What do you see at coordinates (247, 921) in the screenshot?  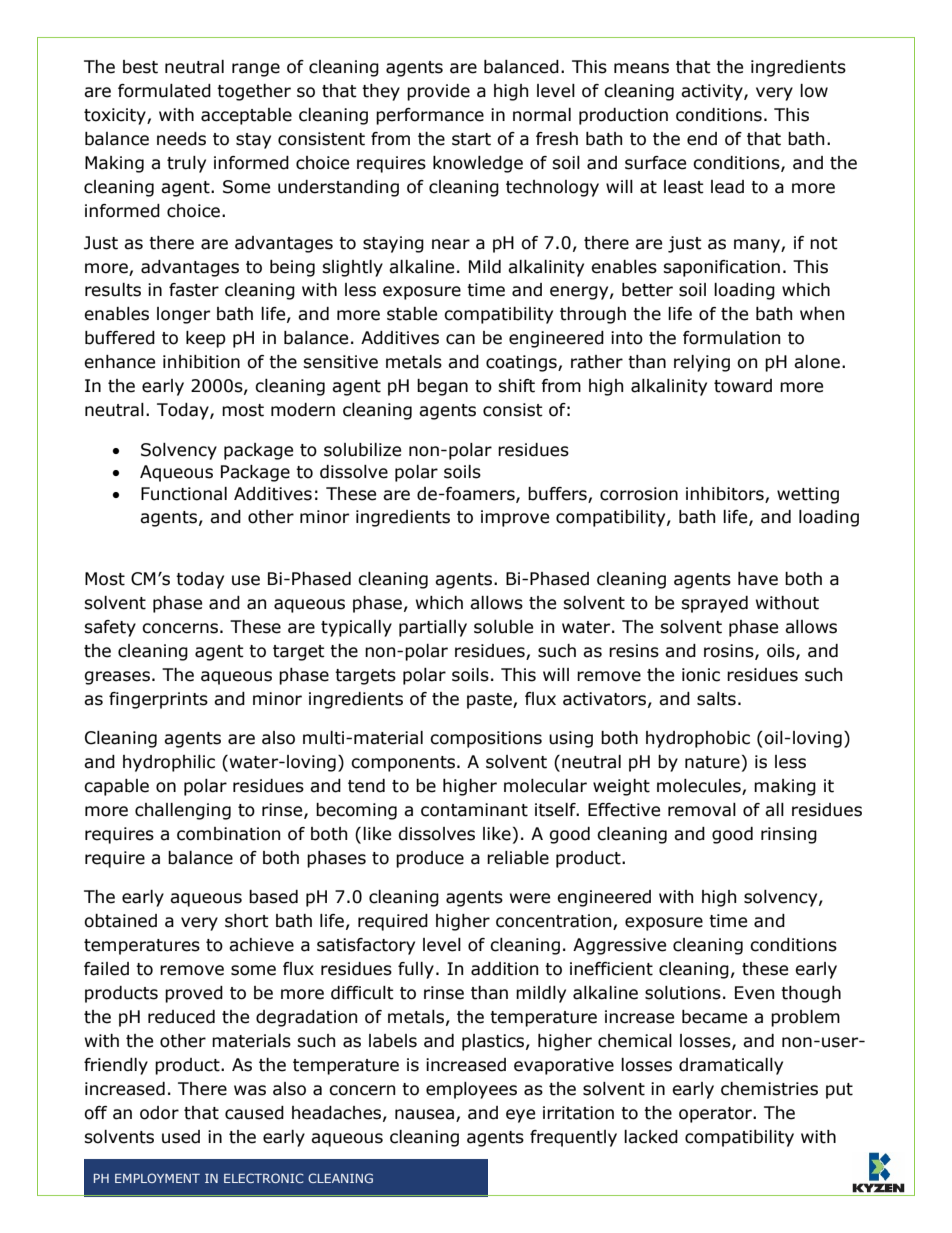 I see `short` at bounding box center [247, 921].
